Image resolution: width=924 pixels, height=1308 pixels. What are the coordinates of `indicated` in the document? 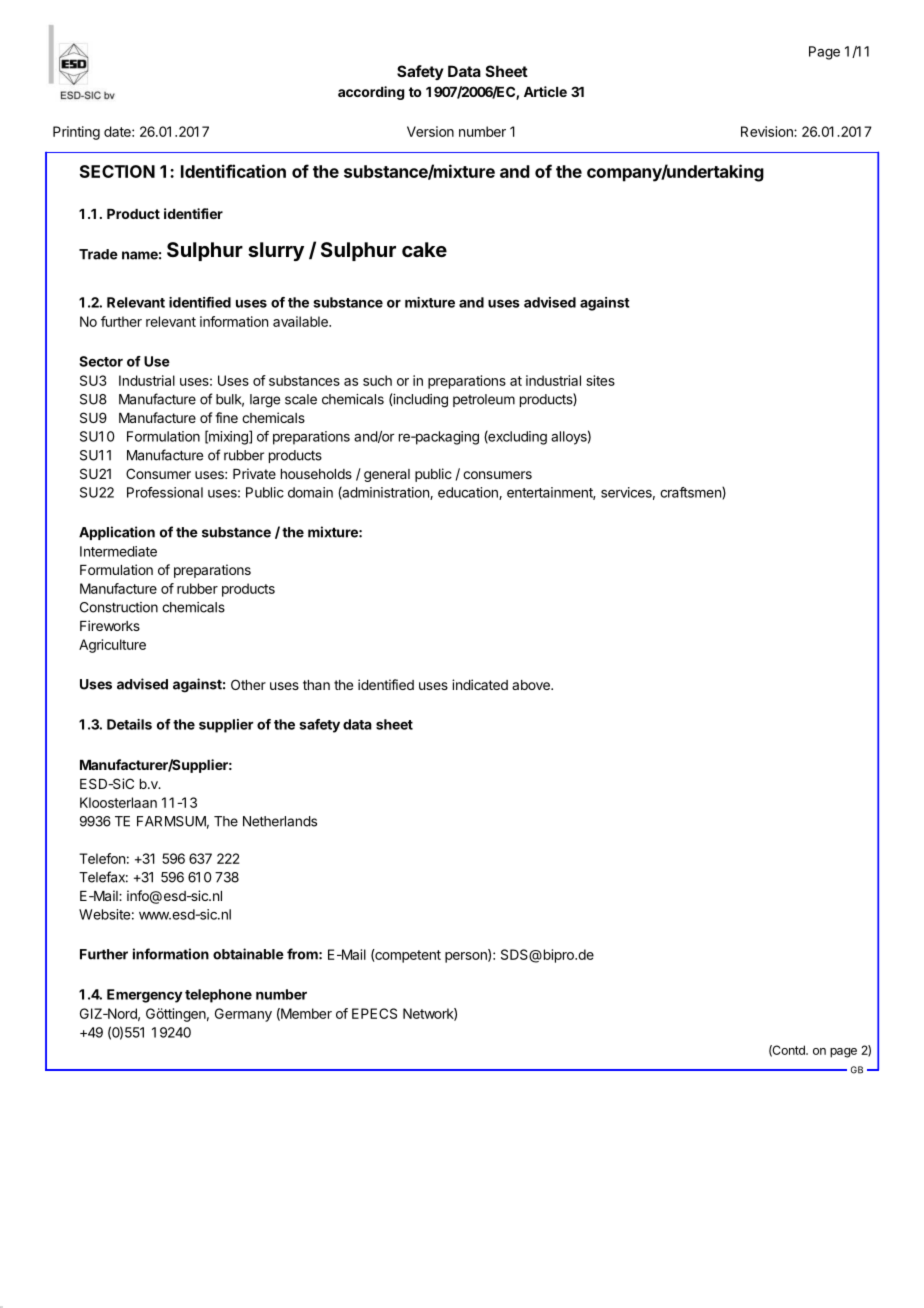 It's located at (480, 684).
